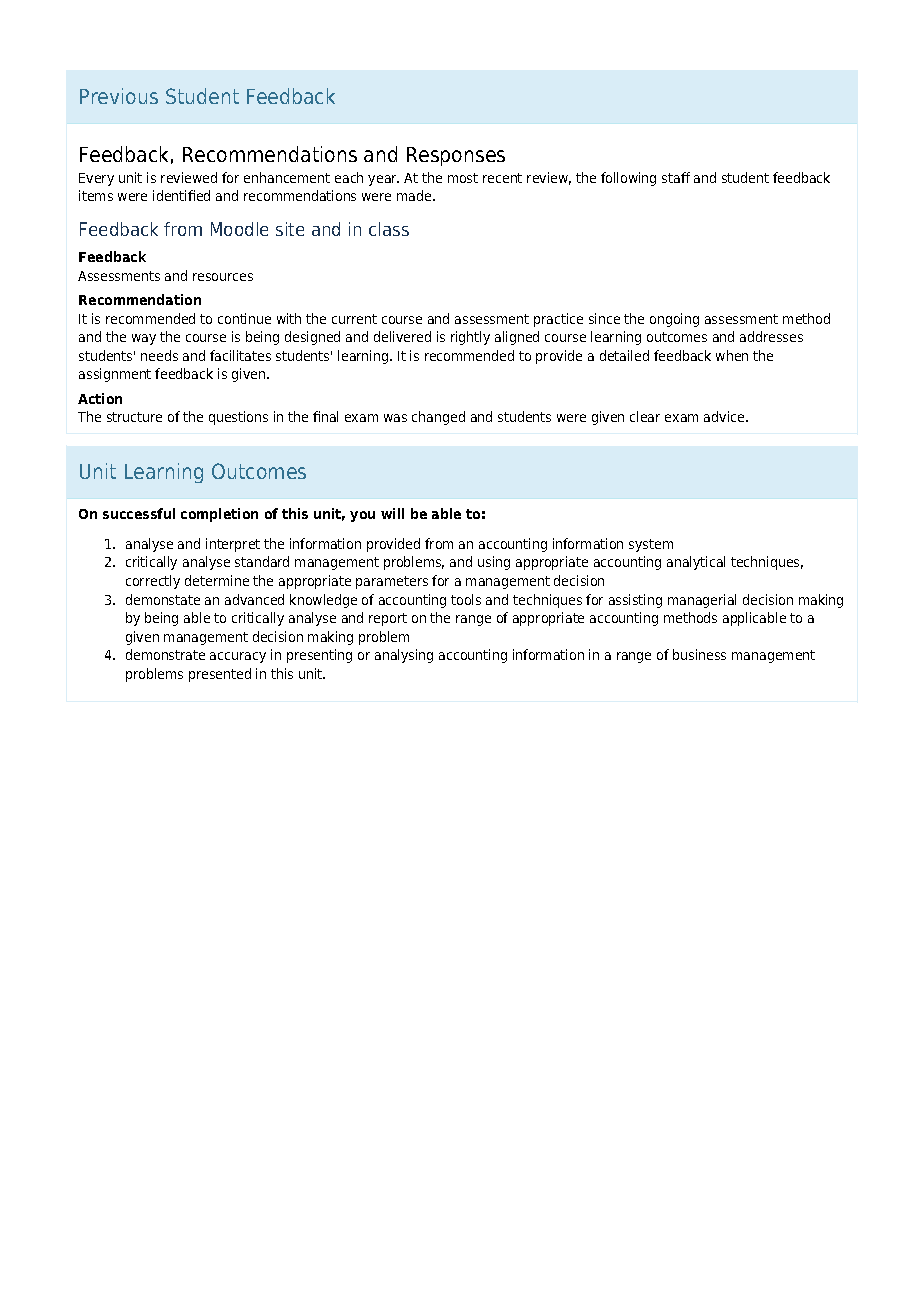 This image has width=924, height=1308. I want to click on business, so click(699, 654).
